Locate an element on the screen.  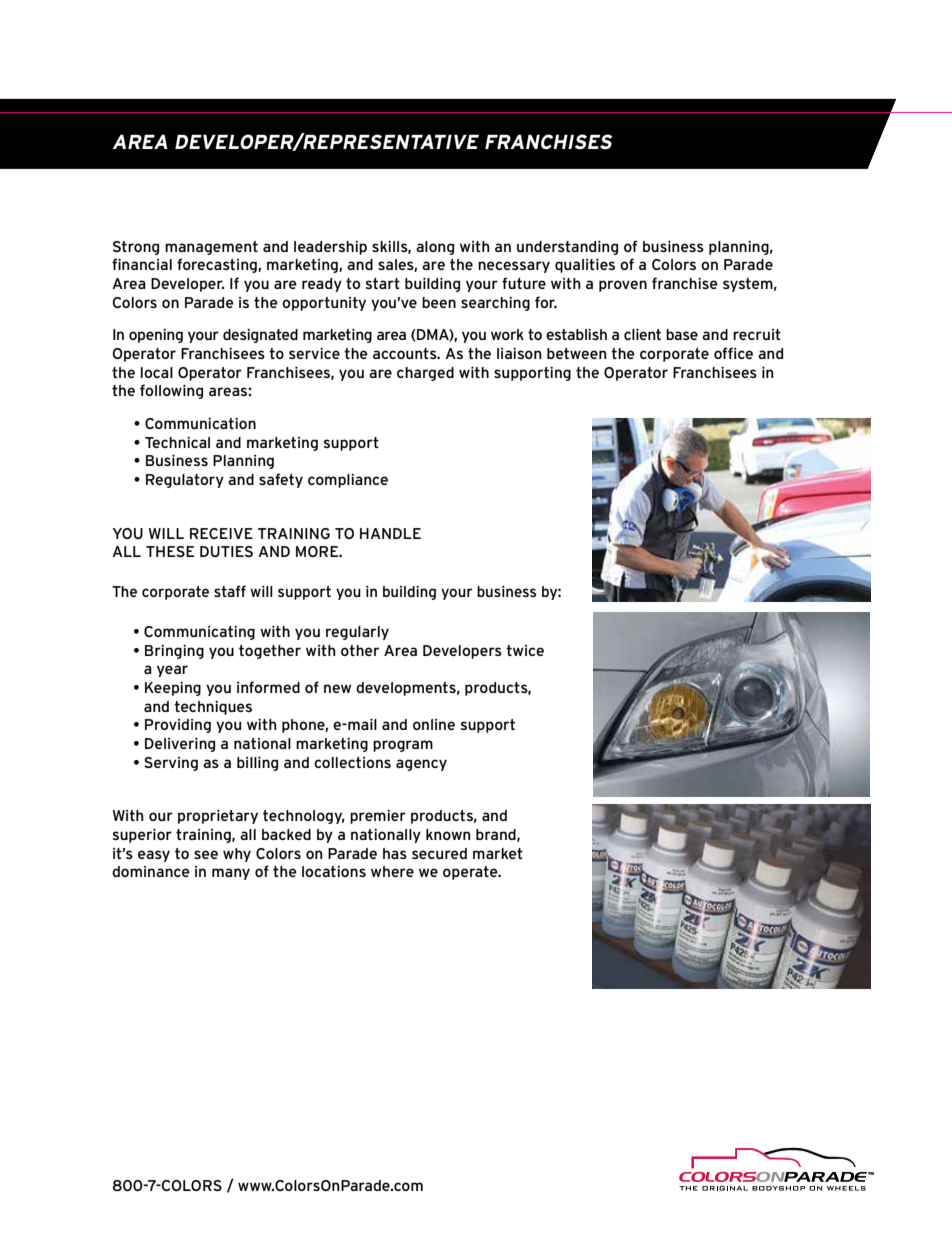
proven is located at coordinates (623, 286).
